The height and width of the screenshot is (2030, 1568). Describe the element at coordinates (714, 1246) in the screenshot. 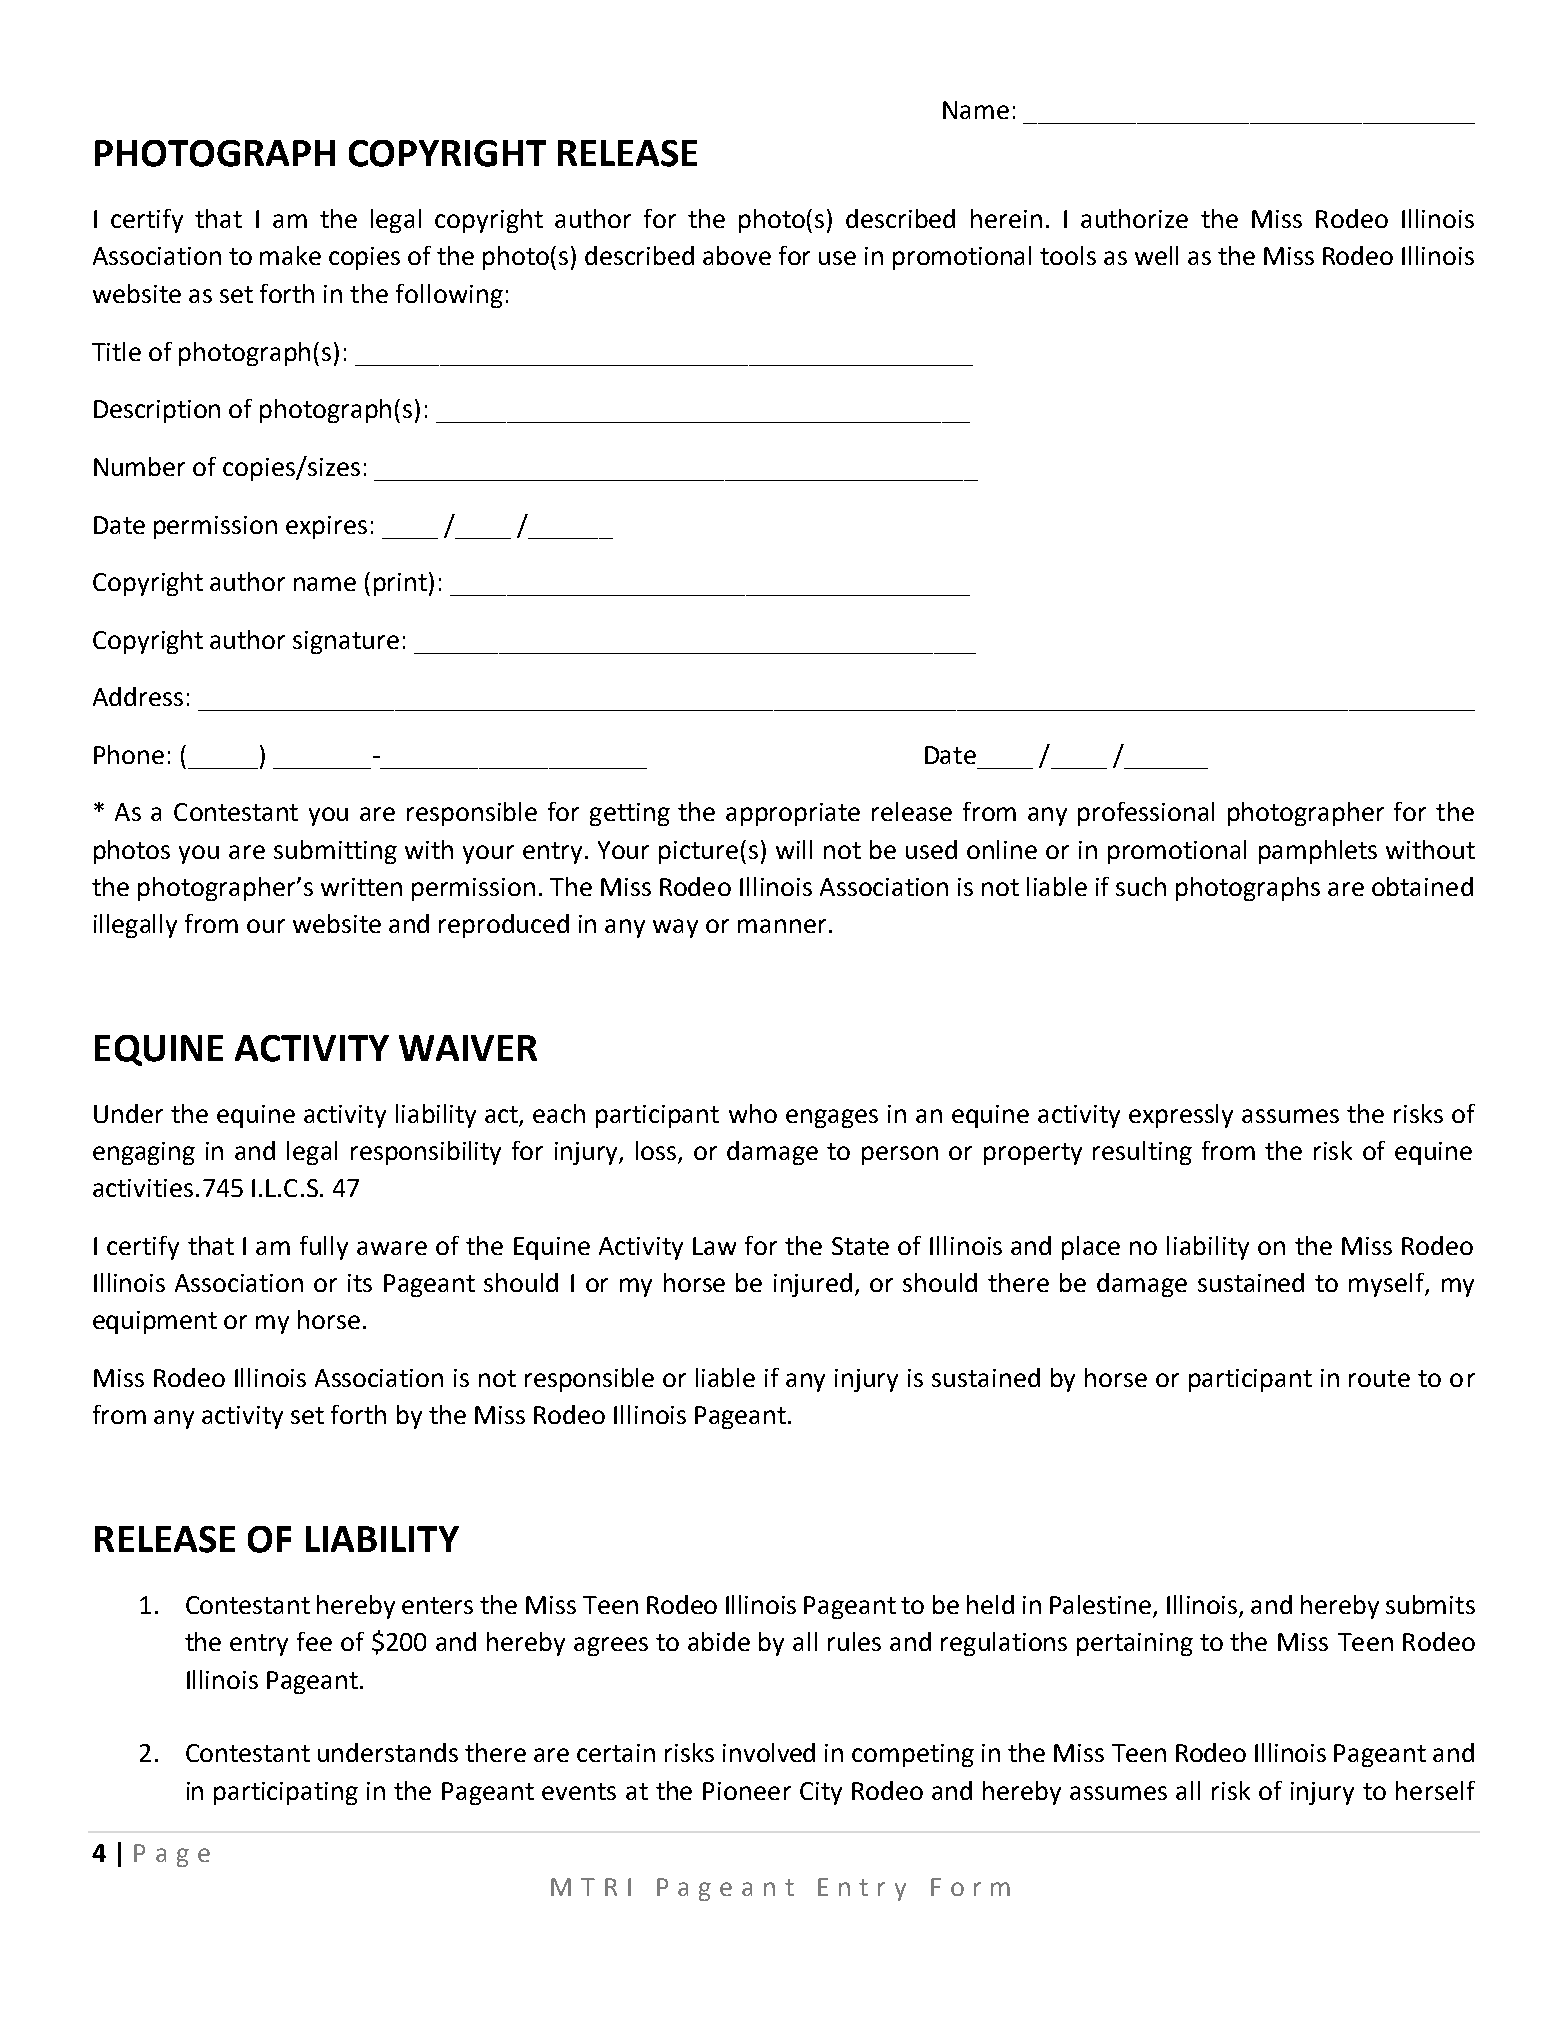

I see `Law` at that location.
